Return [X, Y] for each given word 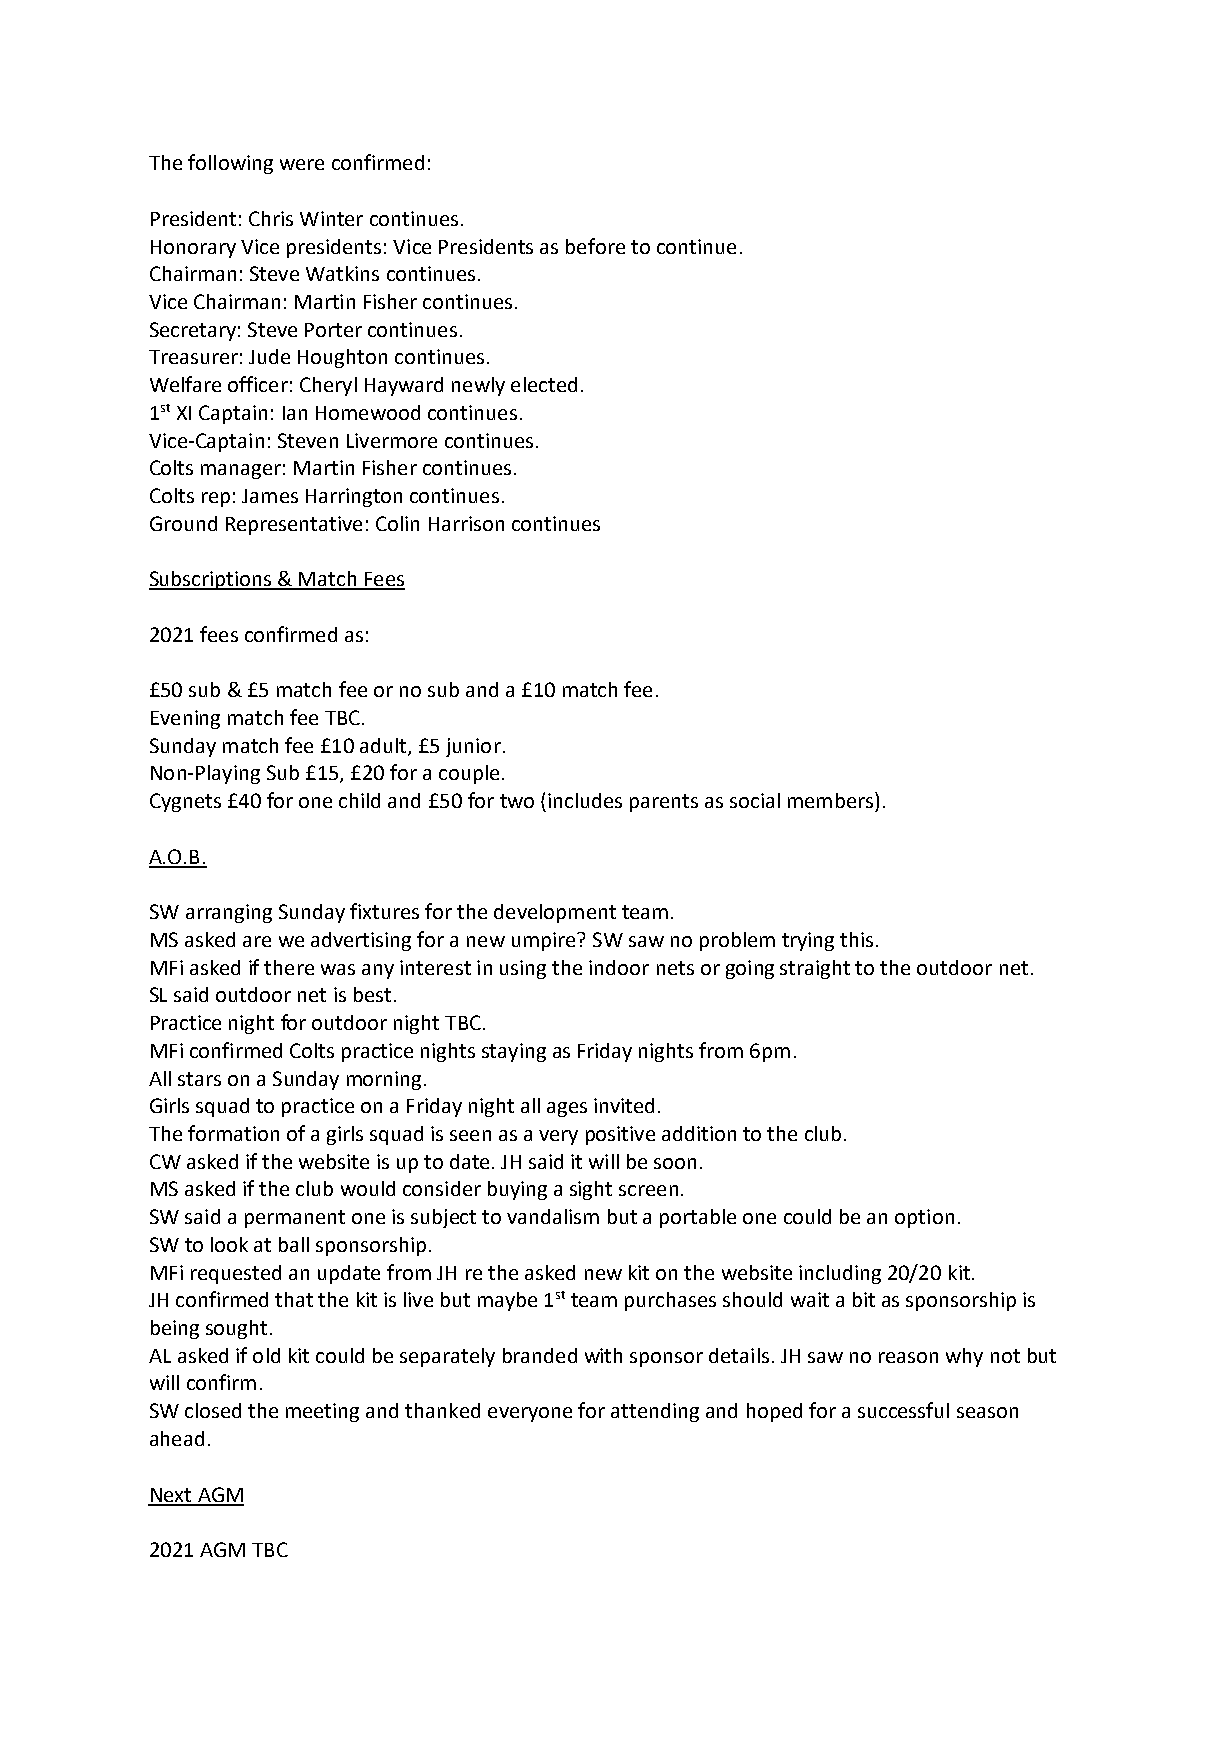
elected [544, 384]
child [359, 800]
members [830, 800]
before [595, 246]
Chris [271, 218]
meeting [322, 1412]
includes [585, 800]
